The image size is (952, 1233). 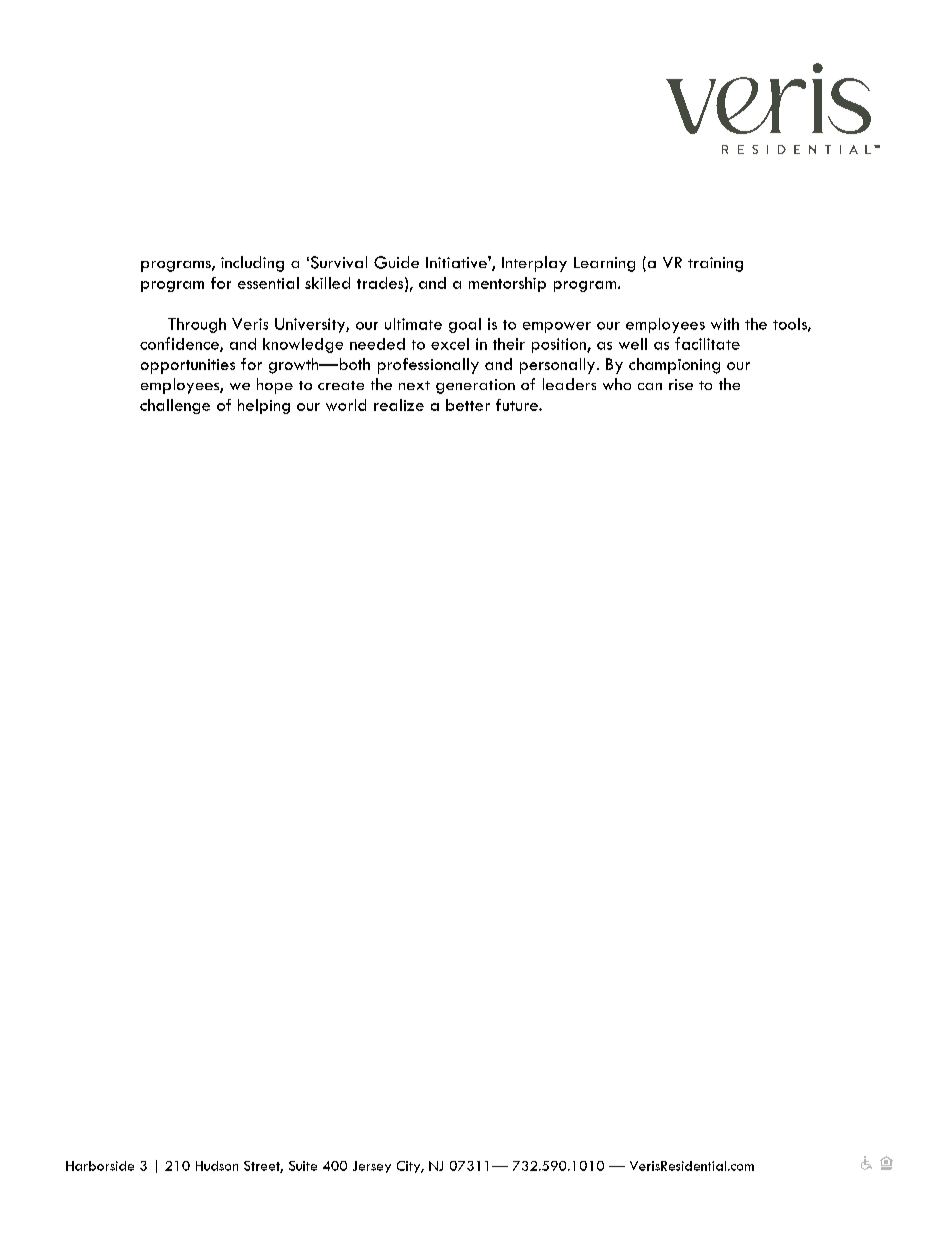 I want to click on Hudson, so click(x=217, y=1166).
